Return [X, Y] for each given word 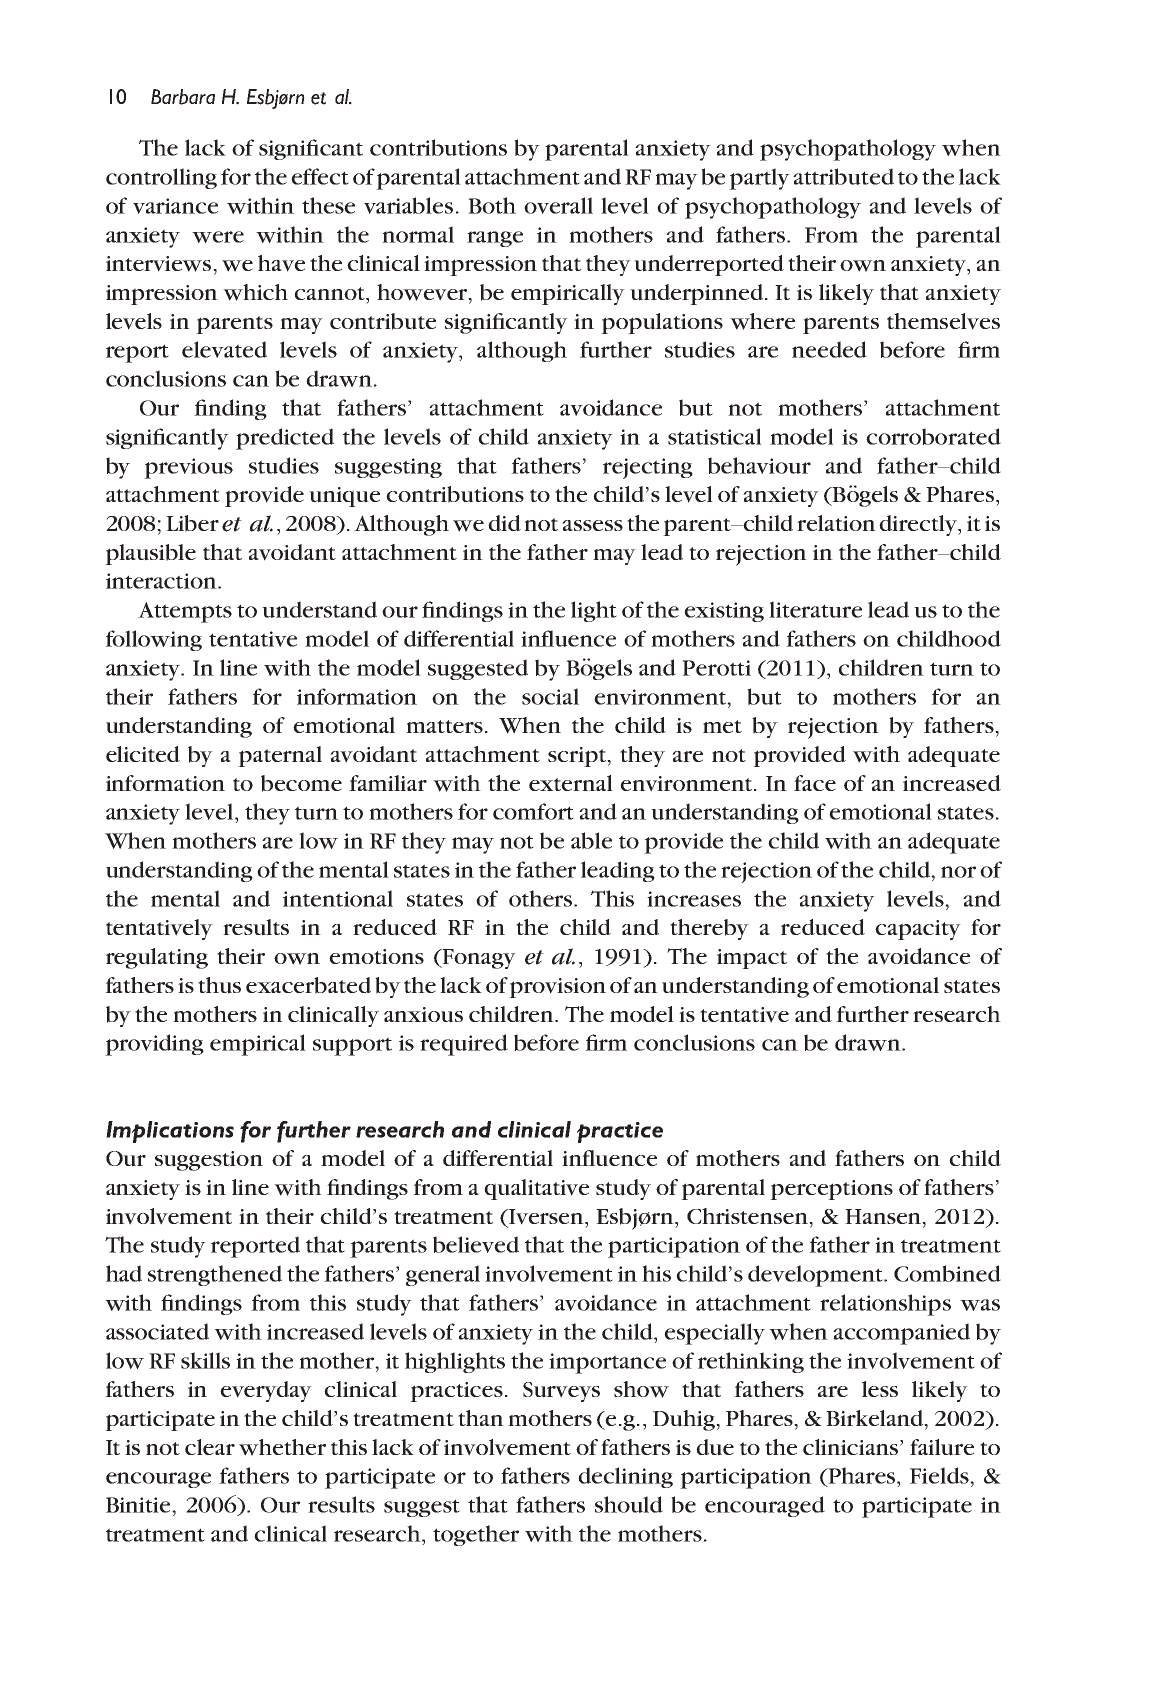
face [815, 783]
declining [625, 1477]
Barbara [183, 97]
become [301, 783]
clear [210, 1447]
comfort [533, 811]
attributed [843, 176]
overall [558, 205]
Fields [940, 1475]
